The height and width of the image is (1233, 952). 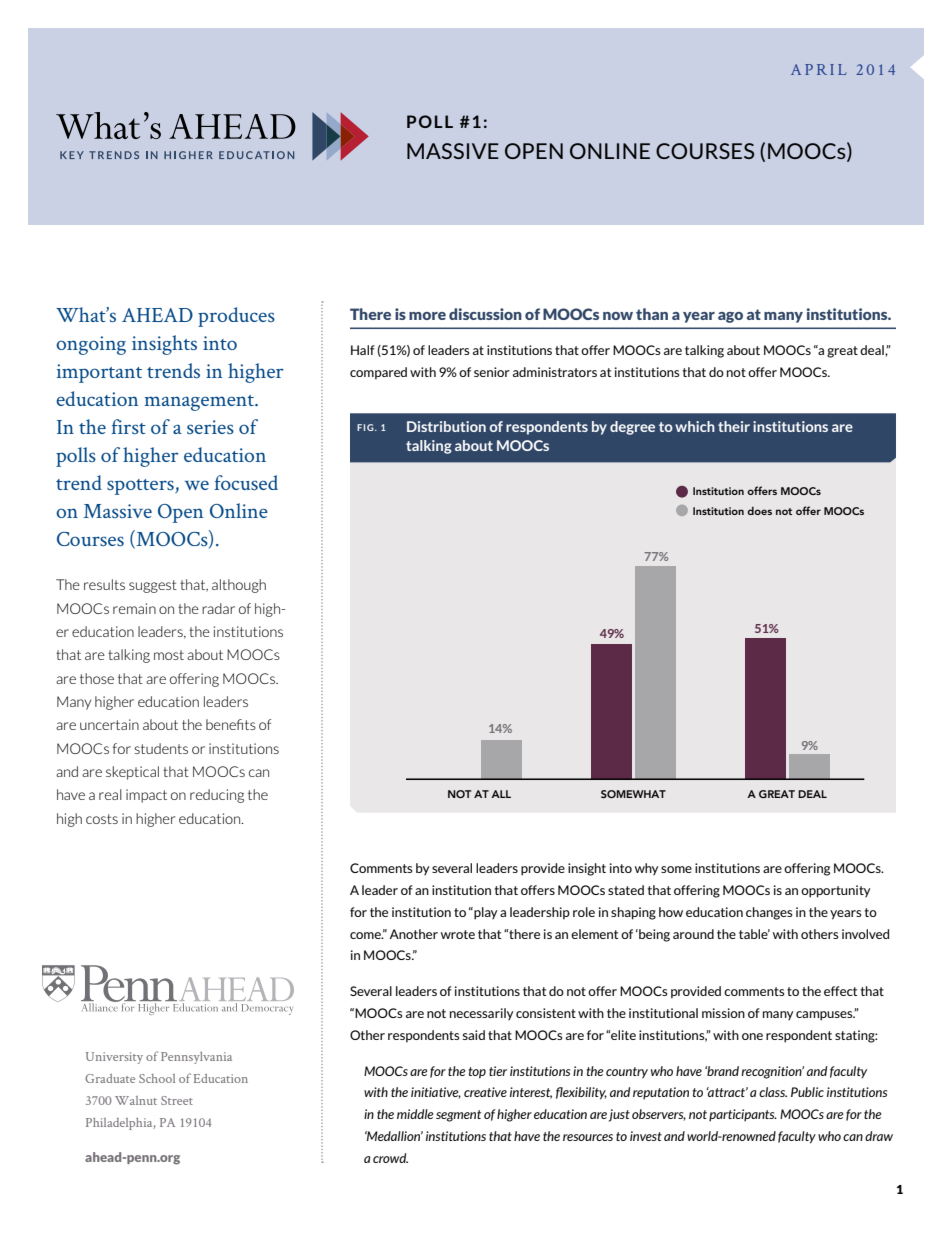 What do you see at coordinates (177, 1100) in the image?
I see `Street` at bounding box center [177, 1100].
